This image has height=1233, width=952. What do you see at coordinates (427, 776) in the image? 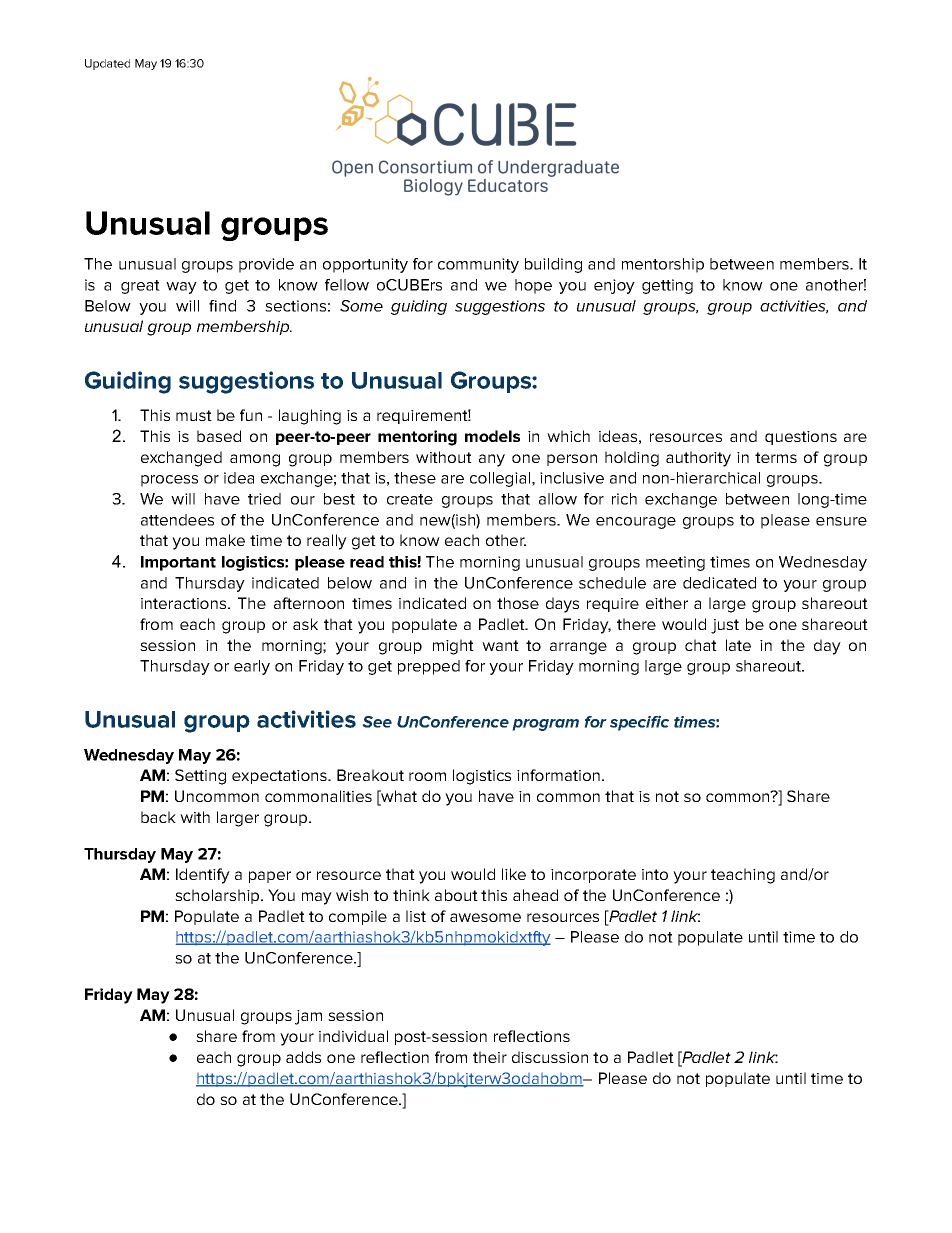
I see `room` at bounding box center [427, 776].
